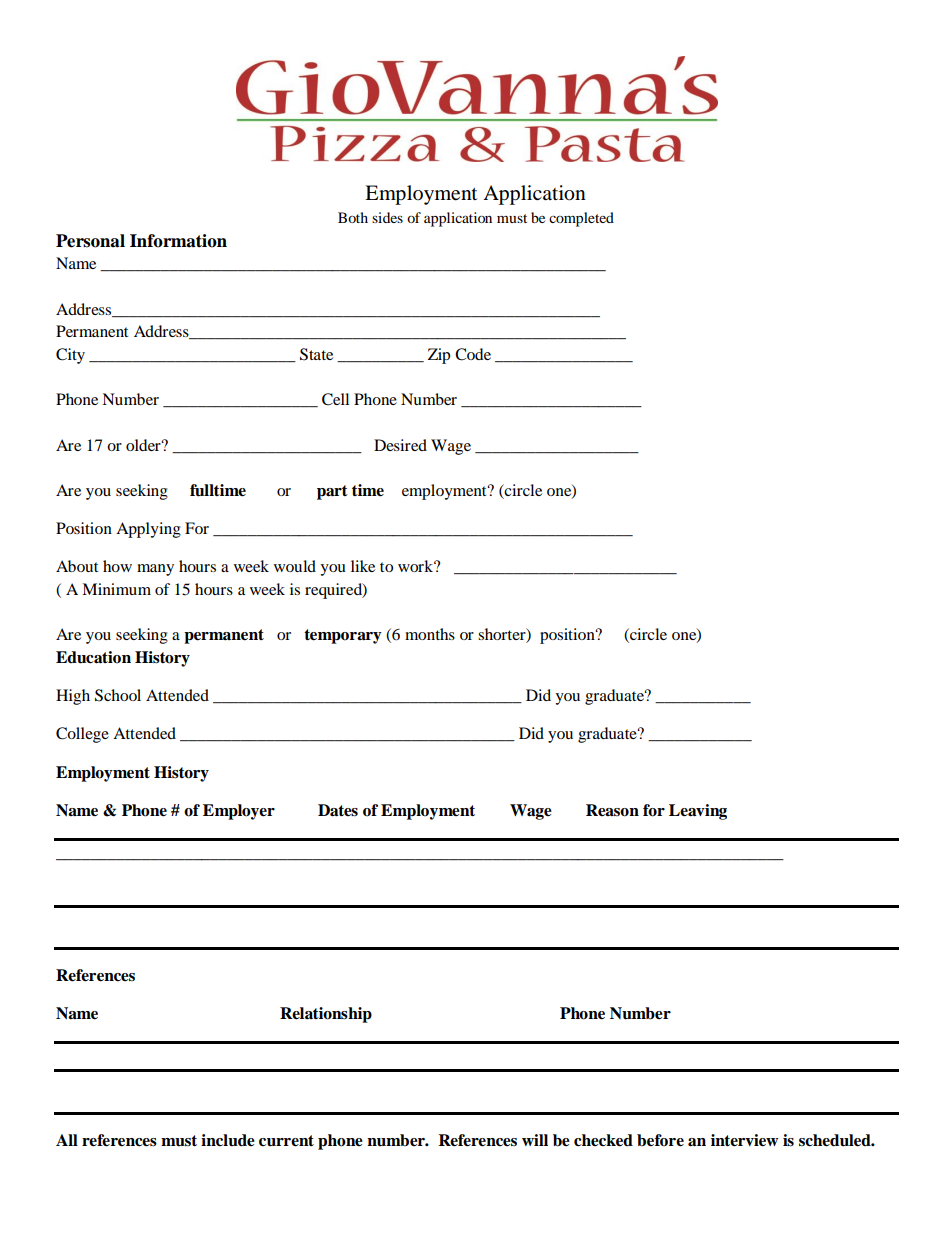 Image resolution: width=952 pixels, height=1233 pixels. I want to click on current, so click(286, 1141).
